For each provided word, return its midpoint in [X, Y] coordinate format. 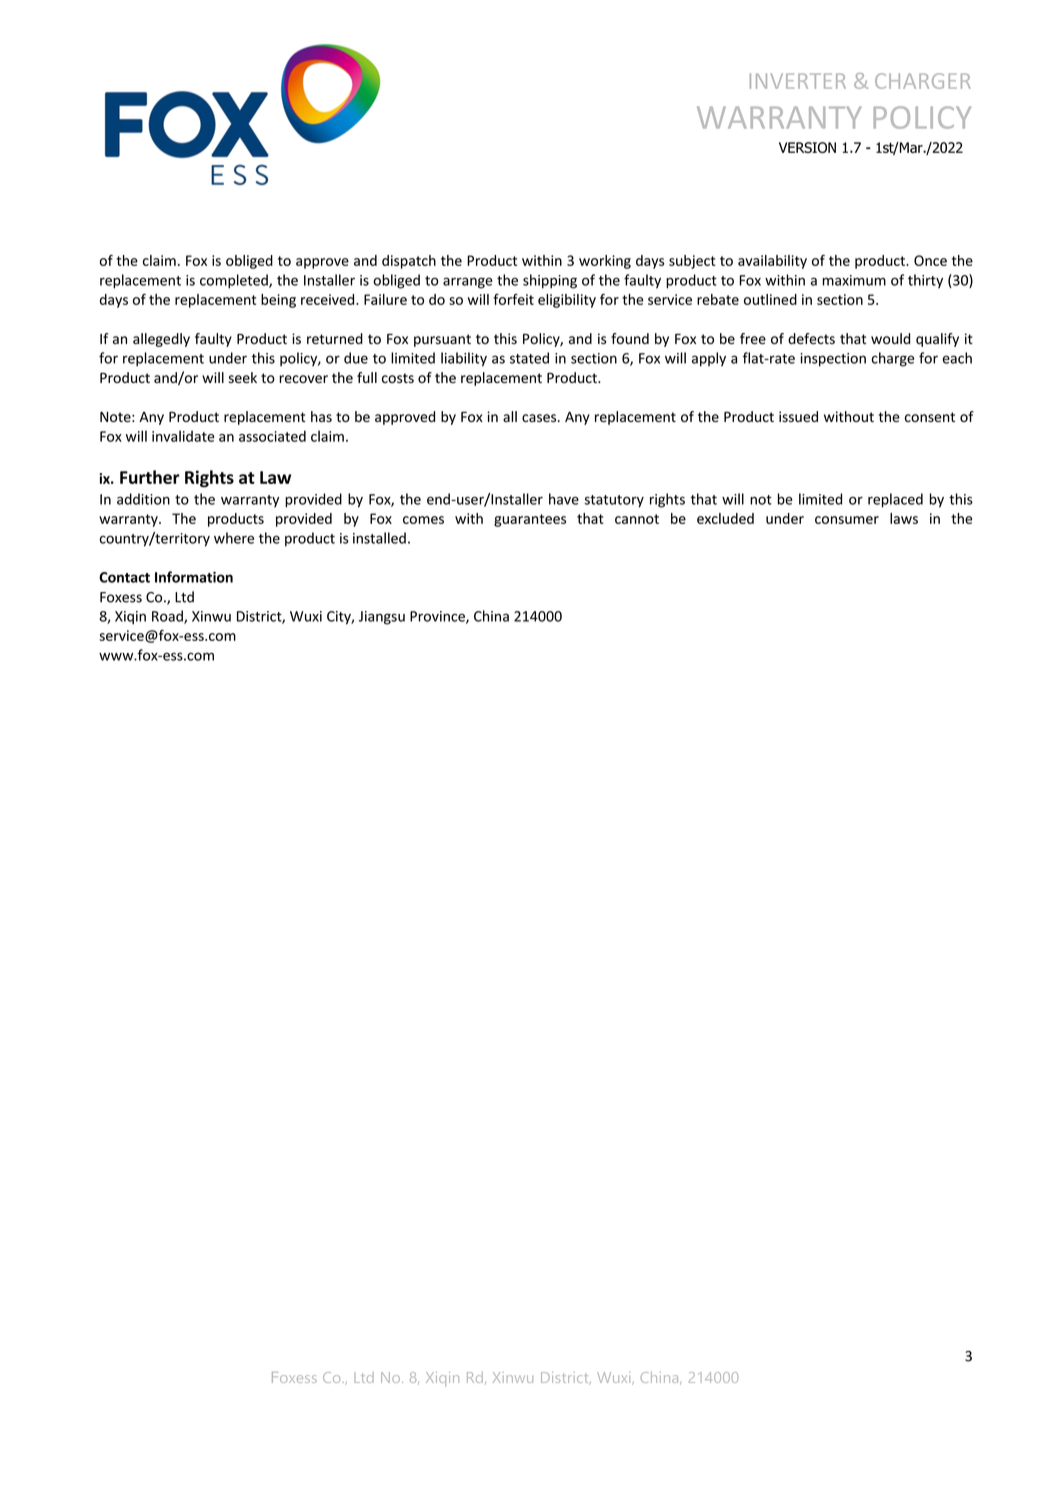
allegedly [161, 340]
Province [438, 617]
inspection [833, 360]
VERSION [807, 147]
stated [529, 358]
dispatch [409, 262]
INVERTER [798, 81]
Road [168, 617]
